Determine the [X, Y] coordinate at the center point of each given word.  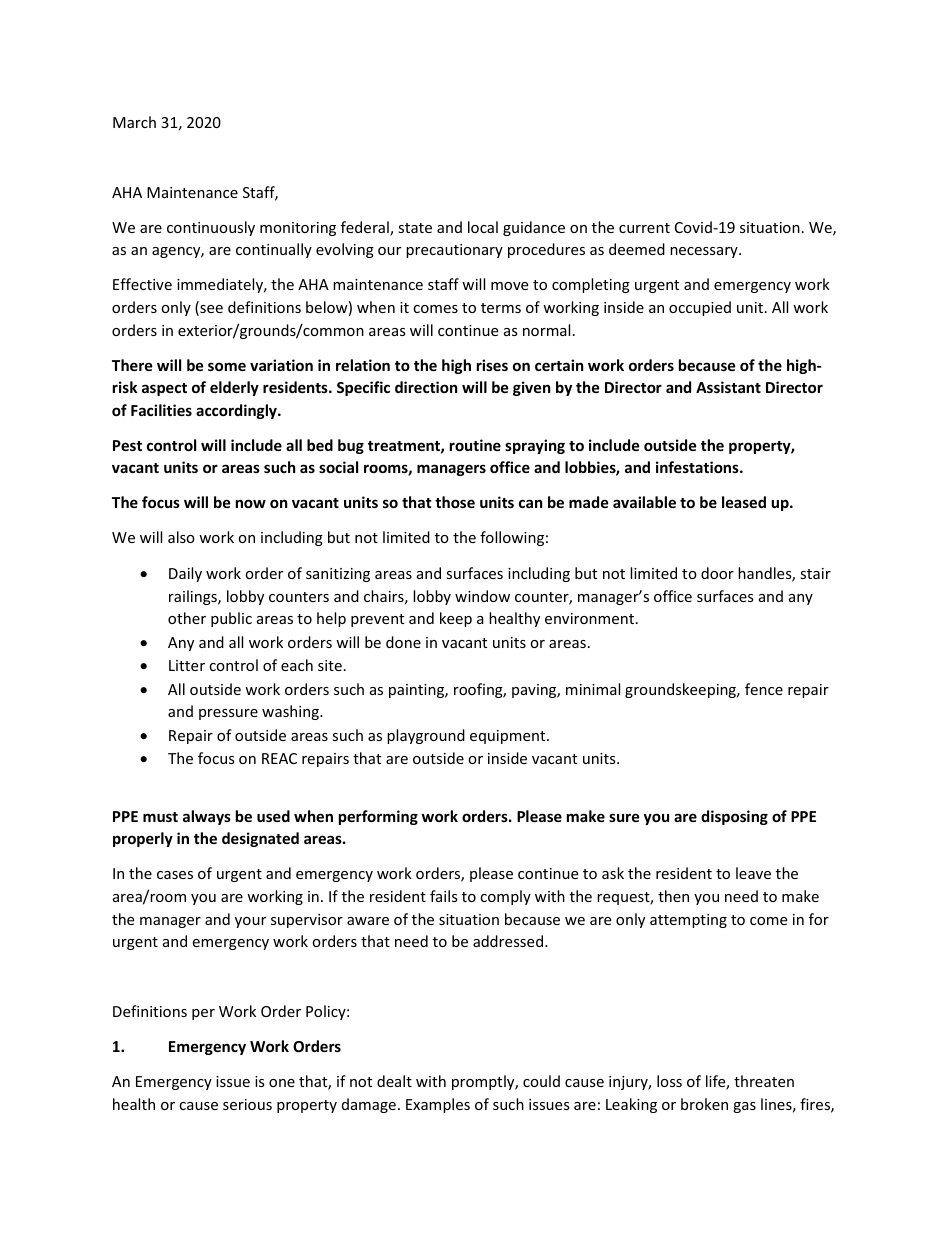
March [134, 122]
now [251, 503]
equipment [509, 737]
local [483, 227]
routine [475, 445]
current [644, 228]
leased [744, 502]
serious [247, 1104]
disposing [734, 817]
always [207, 817]
